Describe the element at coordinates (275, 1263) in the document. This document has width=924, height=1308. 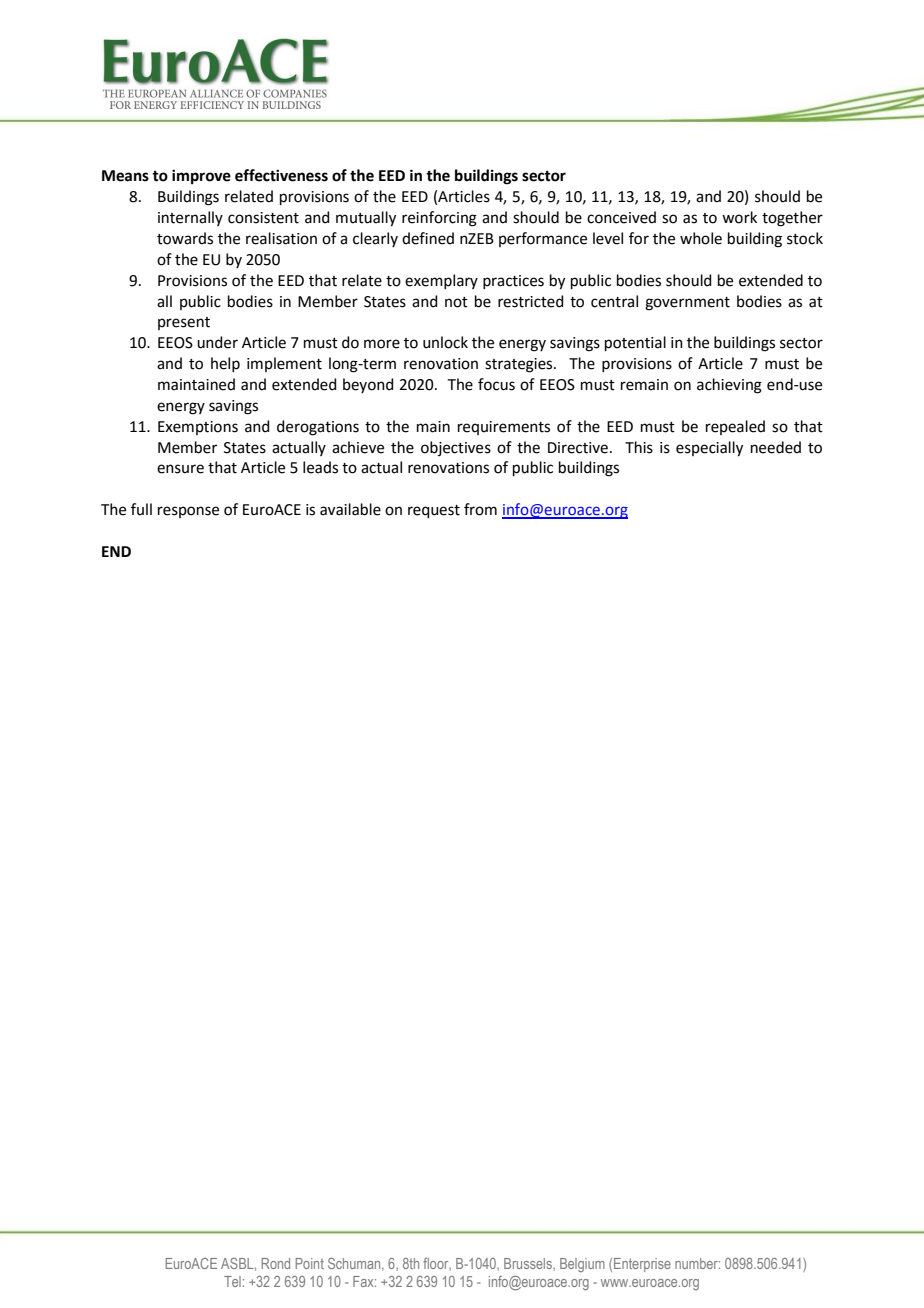
I see `Rond` at that location.
